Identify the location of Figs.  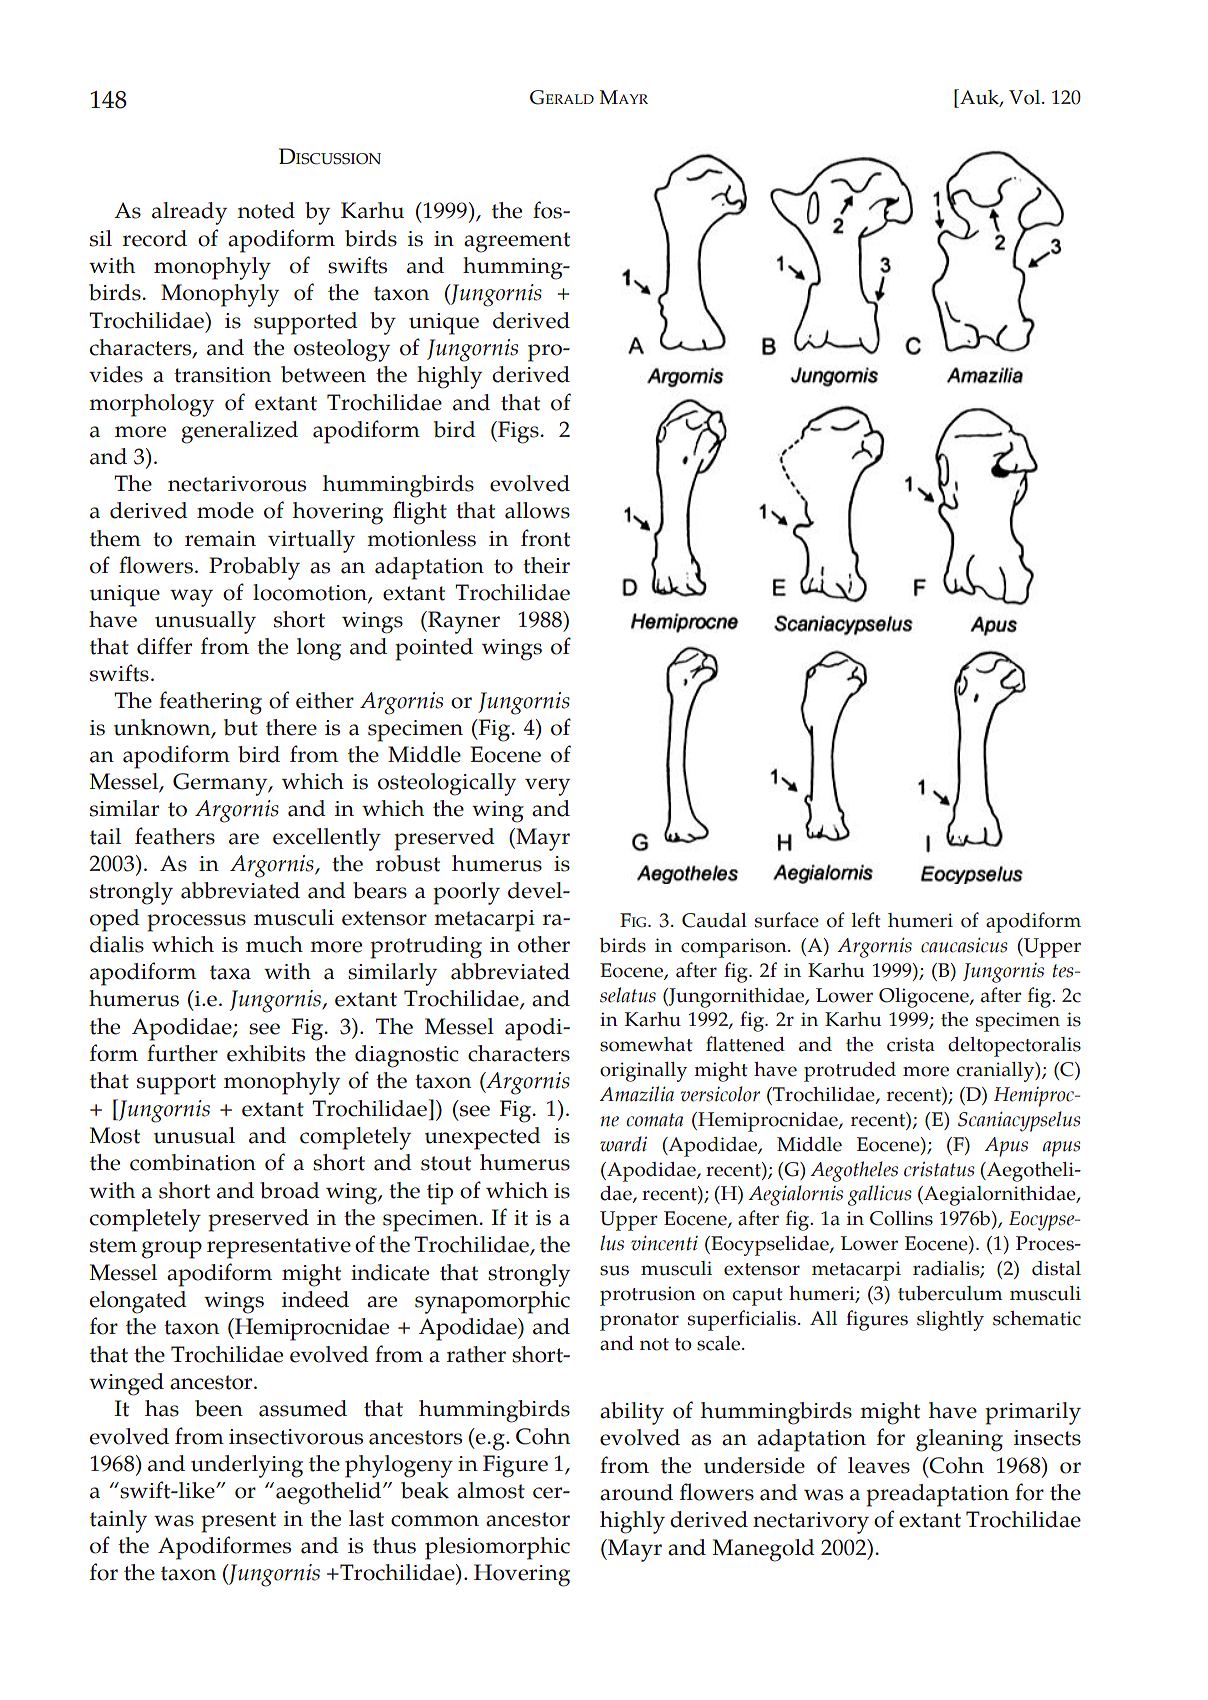
(517, 432).
